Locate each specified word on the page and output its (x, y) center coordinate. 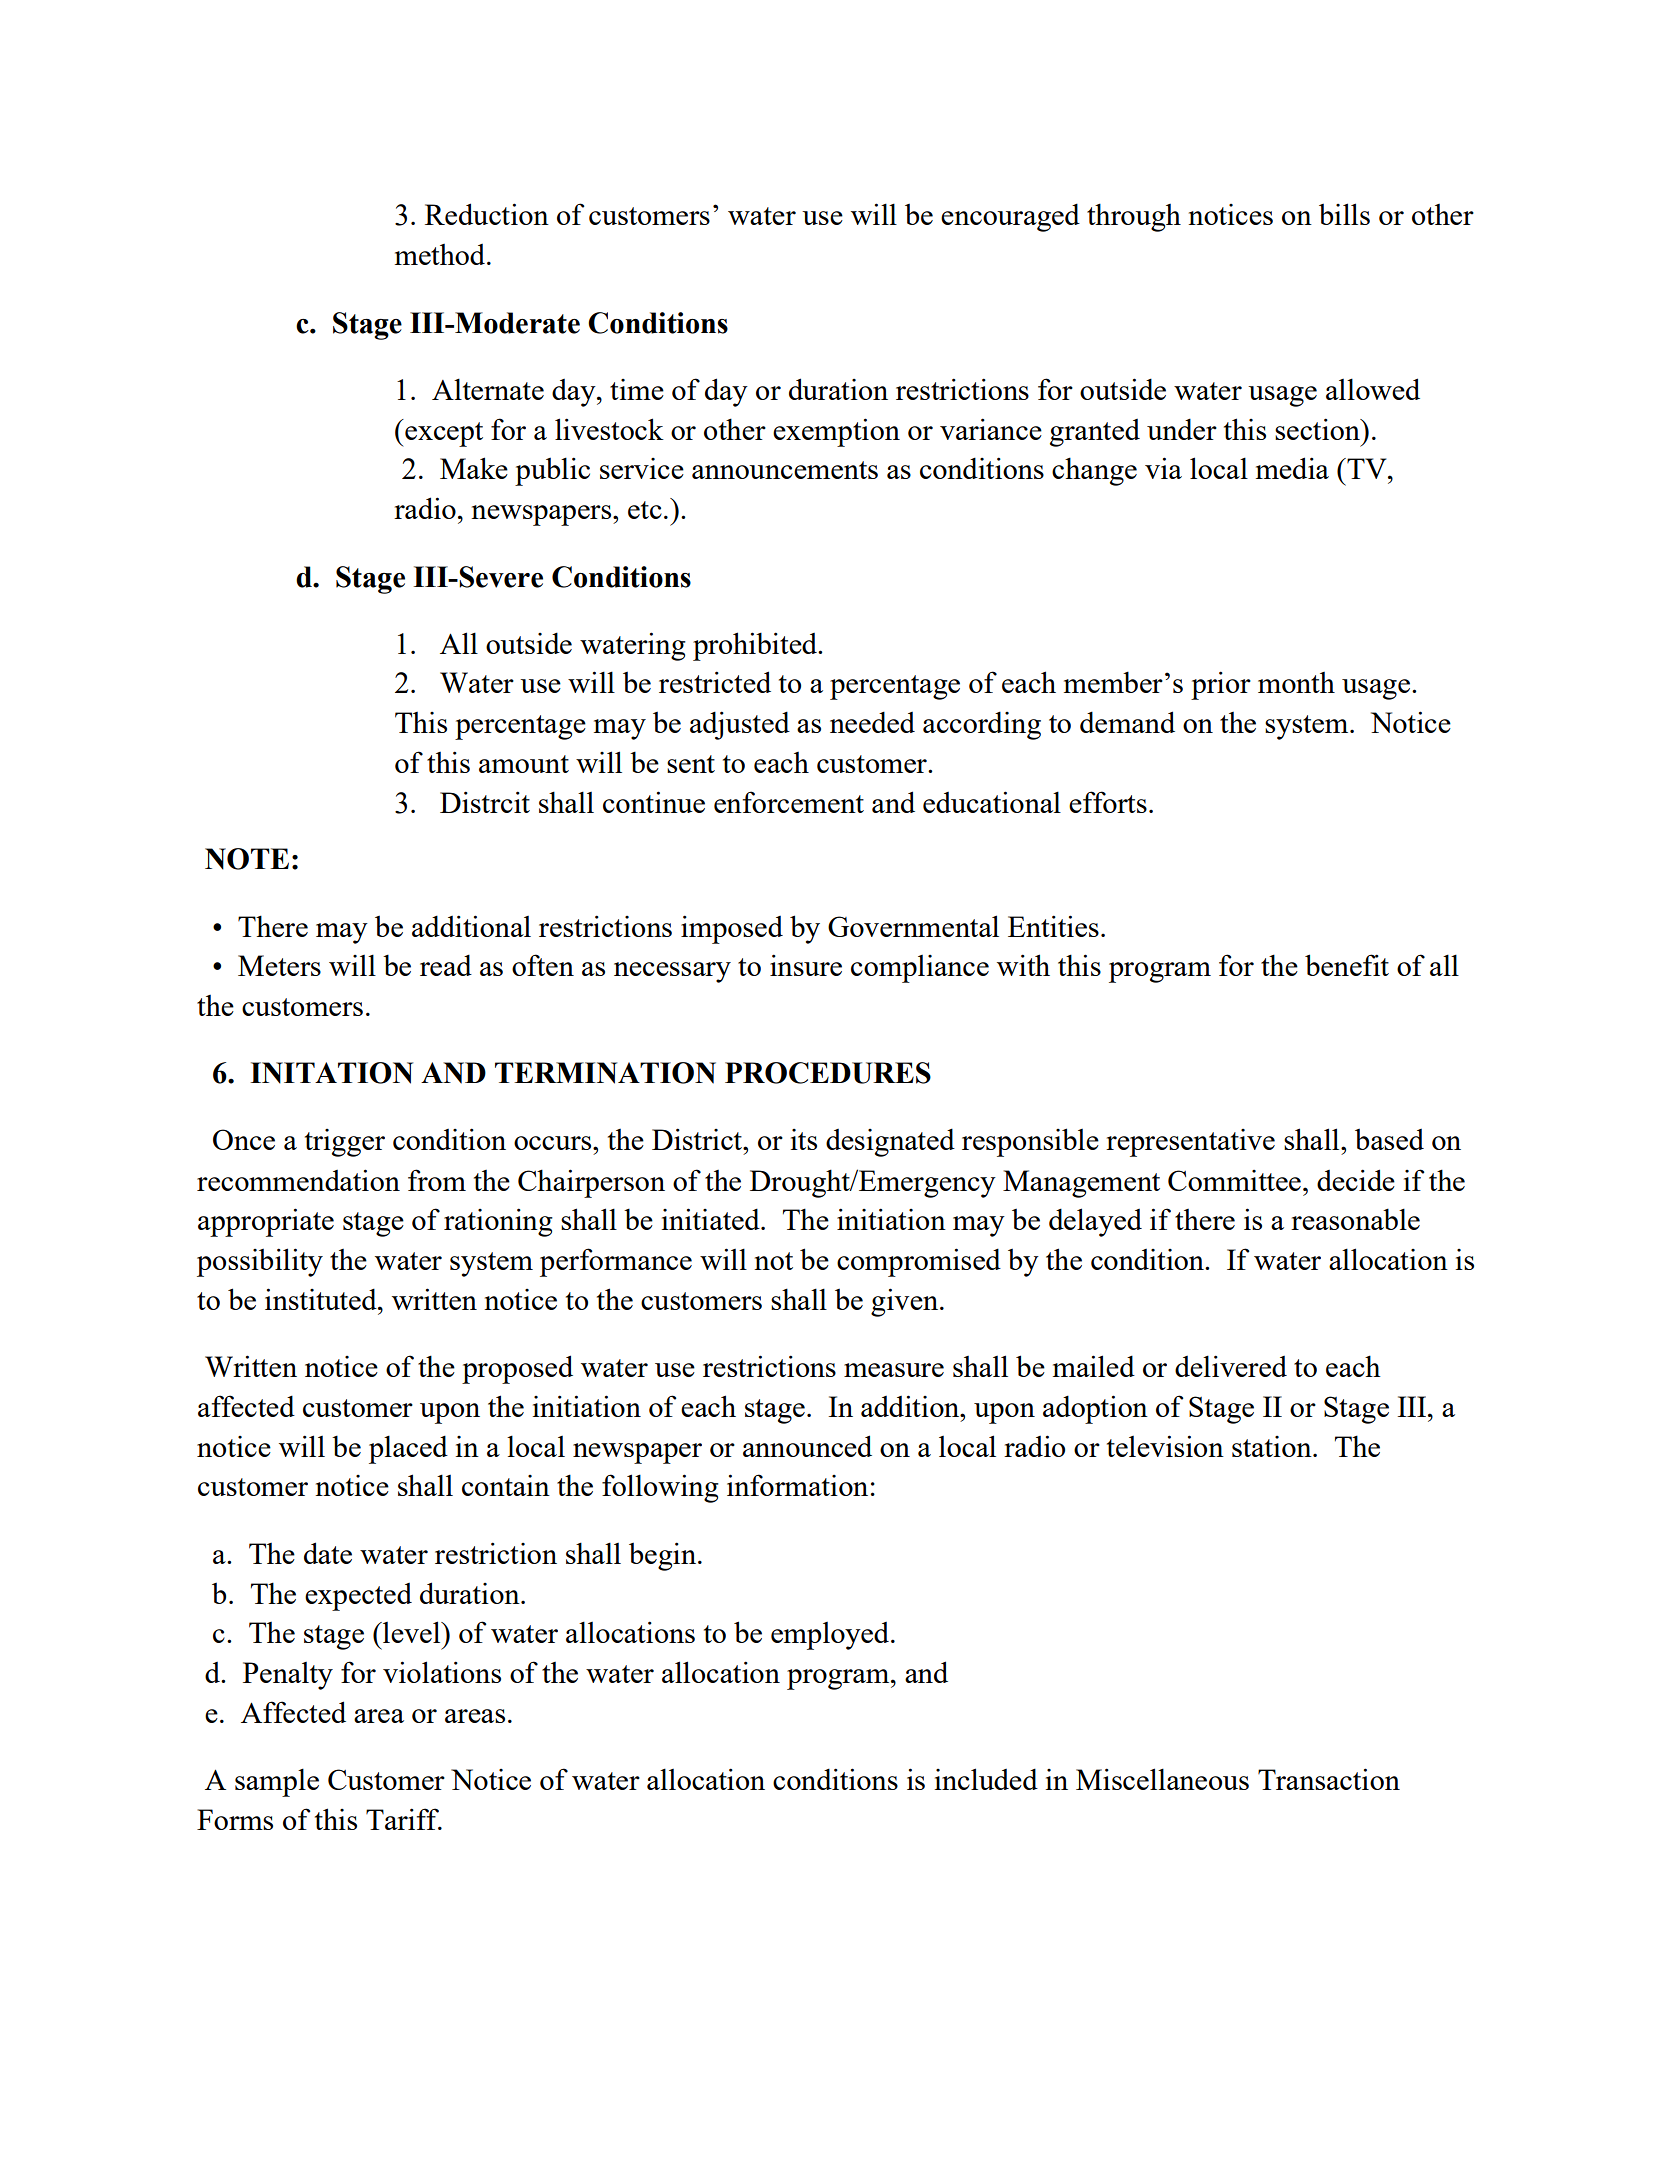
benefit (1347, 965)
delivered (1231, 1366)
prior (1221, 685)
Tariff (404, 1819)
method (441, 254)
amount (524, 764)
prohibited (756, 646)
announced (807, 1446)
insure (806, 965)
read (446, 965)
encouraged (1010, 217)
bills (1344, 214)
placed (408, 1449)
